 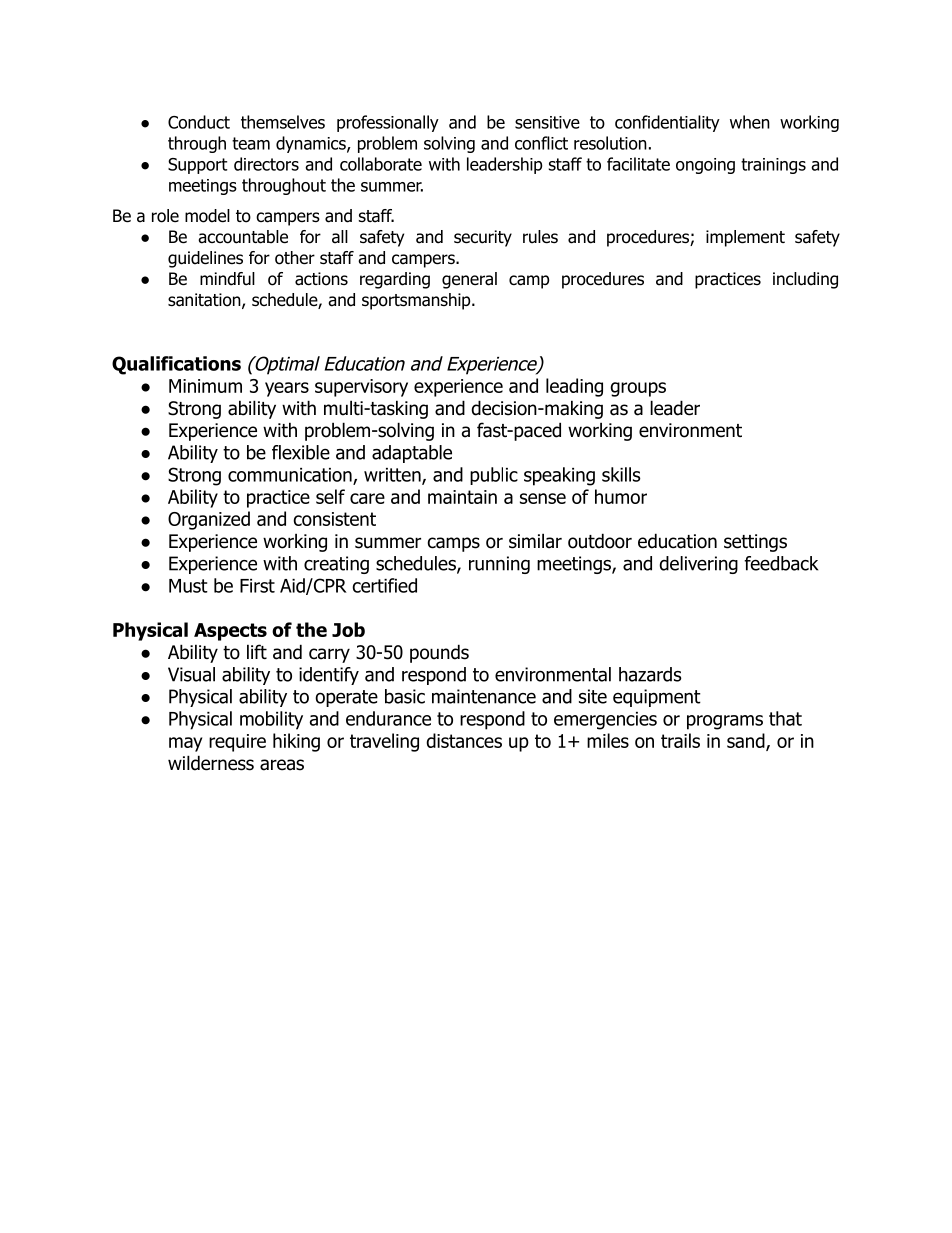 What do you see at coordinates (464, 740) in the screenshot?
I see `distances` at bounding box center [464, 740].
